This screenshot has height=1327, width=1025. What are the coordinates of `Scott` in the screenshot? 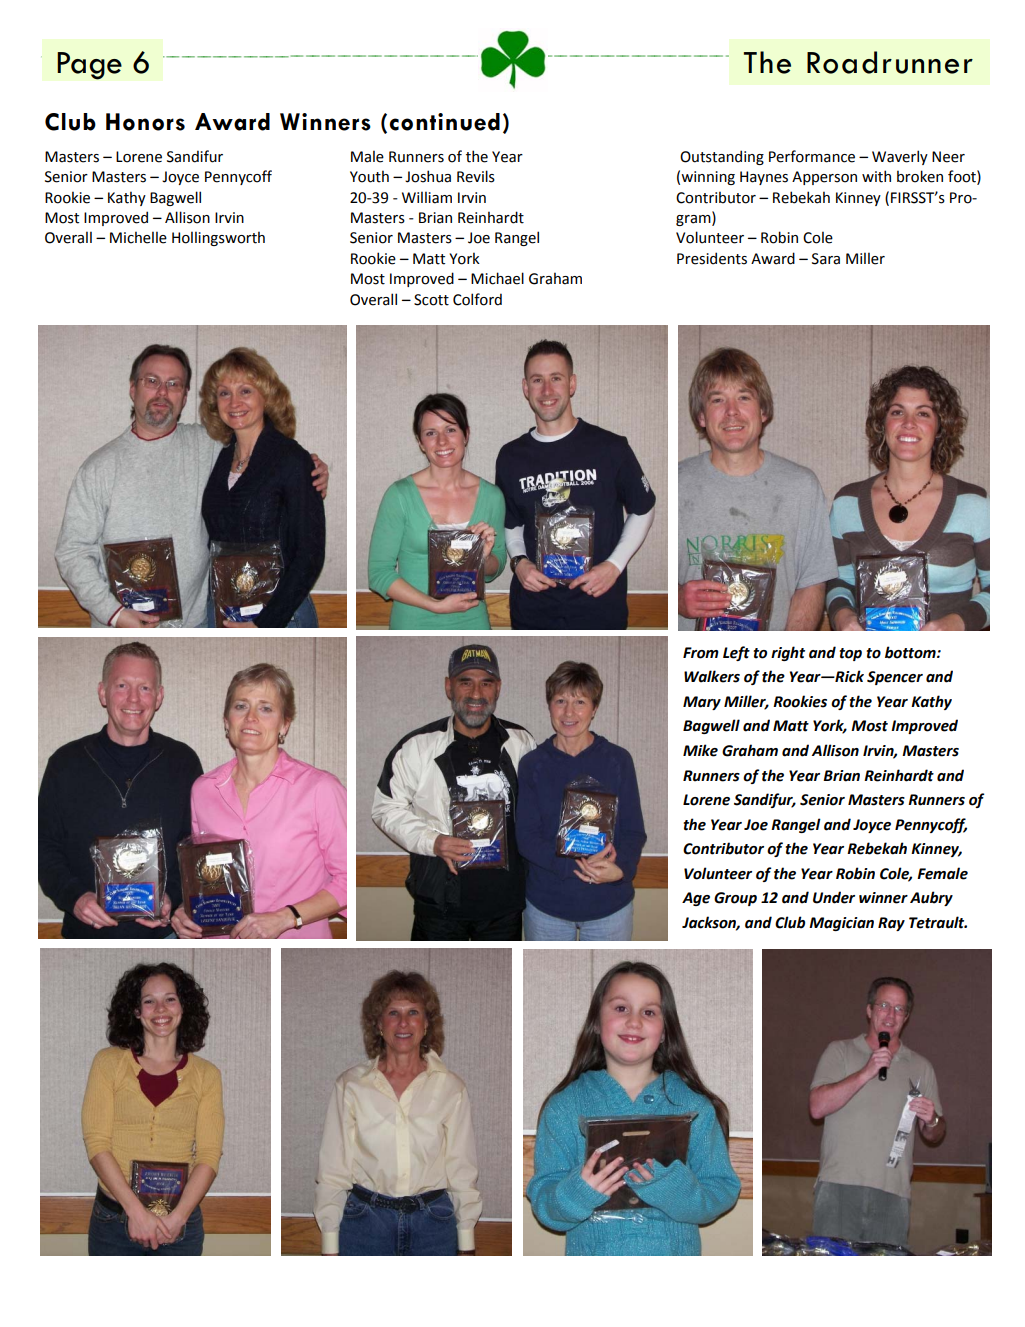 It's located at (431, 300).
